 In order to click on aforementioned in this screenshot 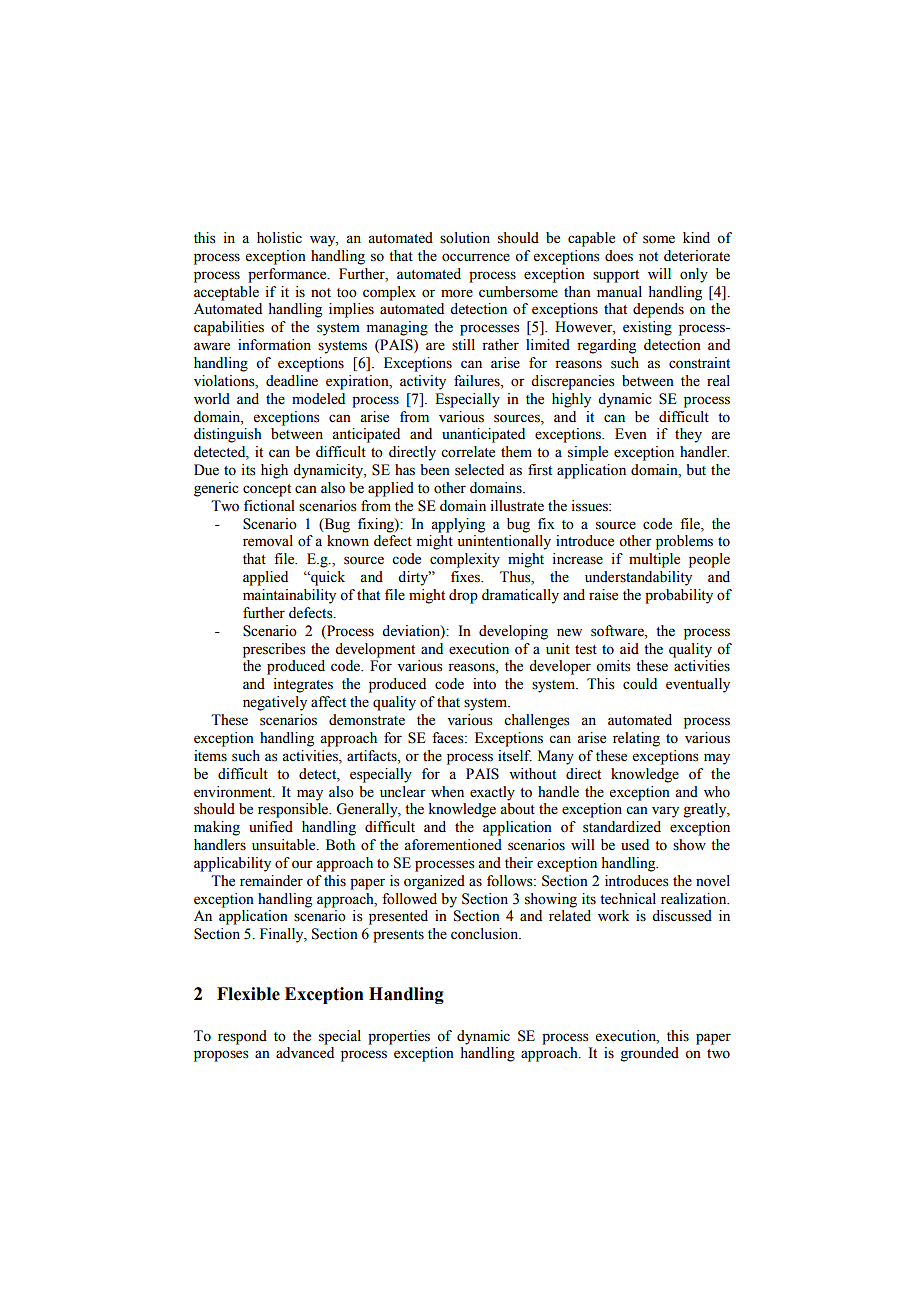, I will do `click(453, 845)`.
